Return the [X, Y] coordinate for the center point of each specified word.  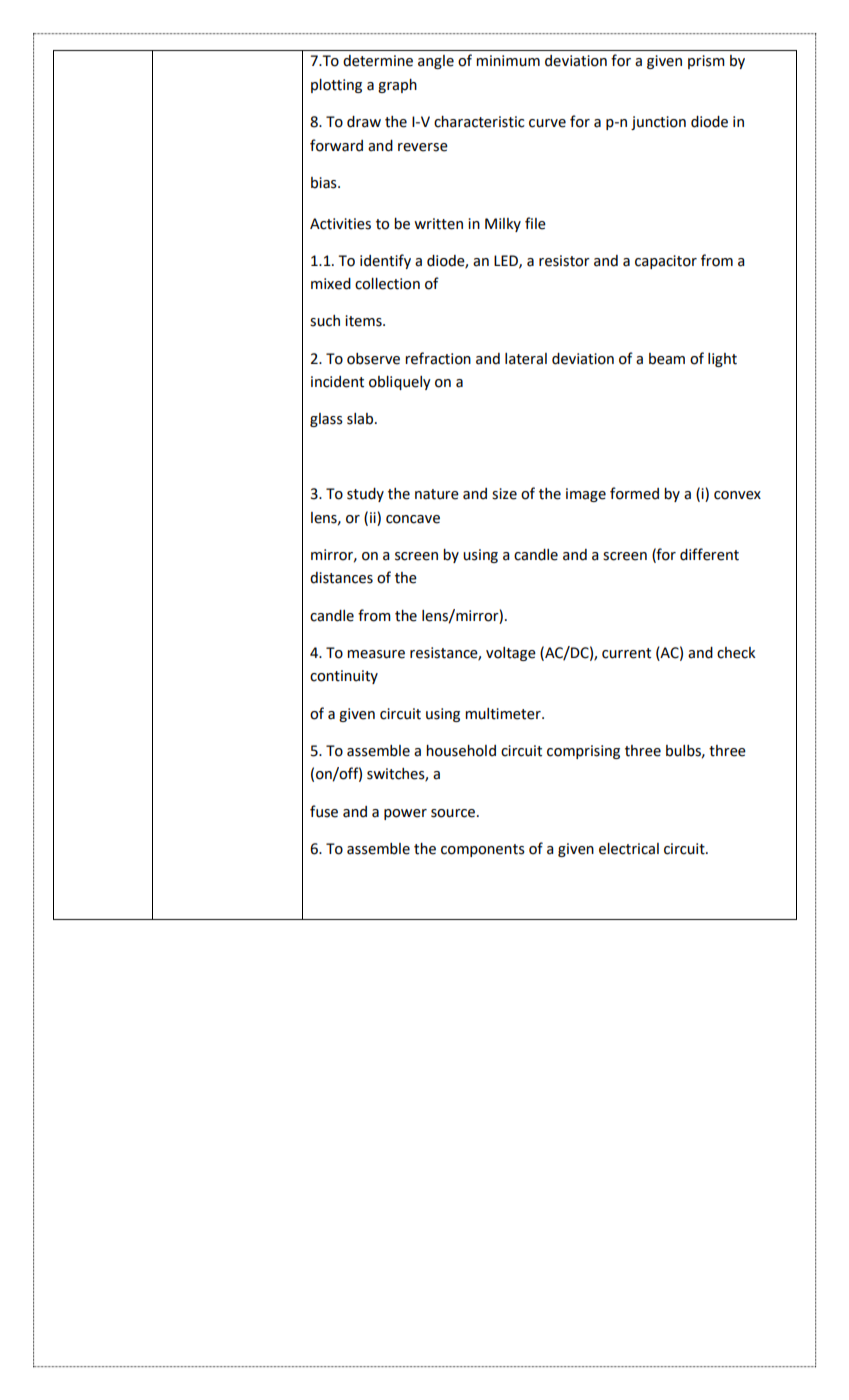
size [504, 494]
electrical [629, 849]
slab [361, 419]
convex [737, 495]
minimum [508, 61]
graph [397, 86]
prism [706, 62]
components [483, 850]
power [405, 814]
